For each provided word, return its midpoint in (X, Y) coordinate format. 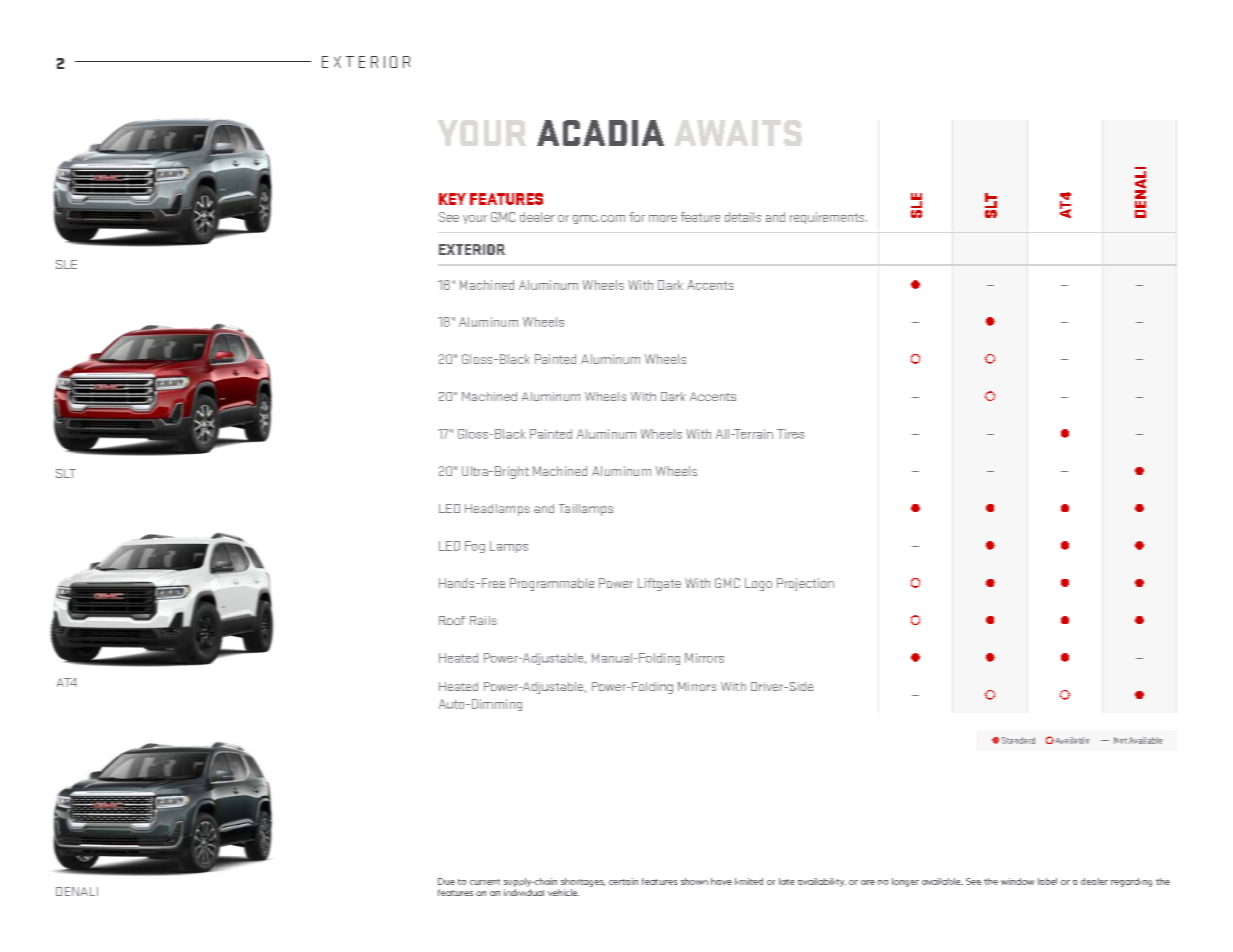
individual (524, 892)
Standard (1018, 740)
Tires (790, 434)
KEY (452, 199)
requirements (828, 218)
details (743, 217)
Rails (483, 620)
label (1047, 881)
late (786, 881)
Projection (805, 584)
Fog (475, 547)
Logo (758, 584)
